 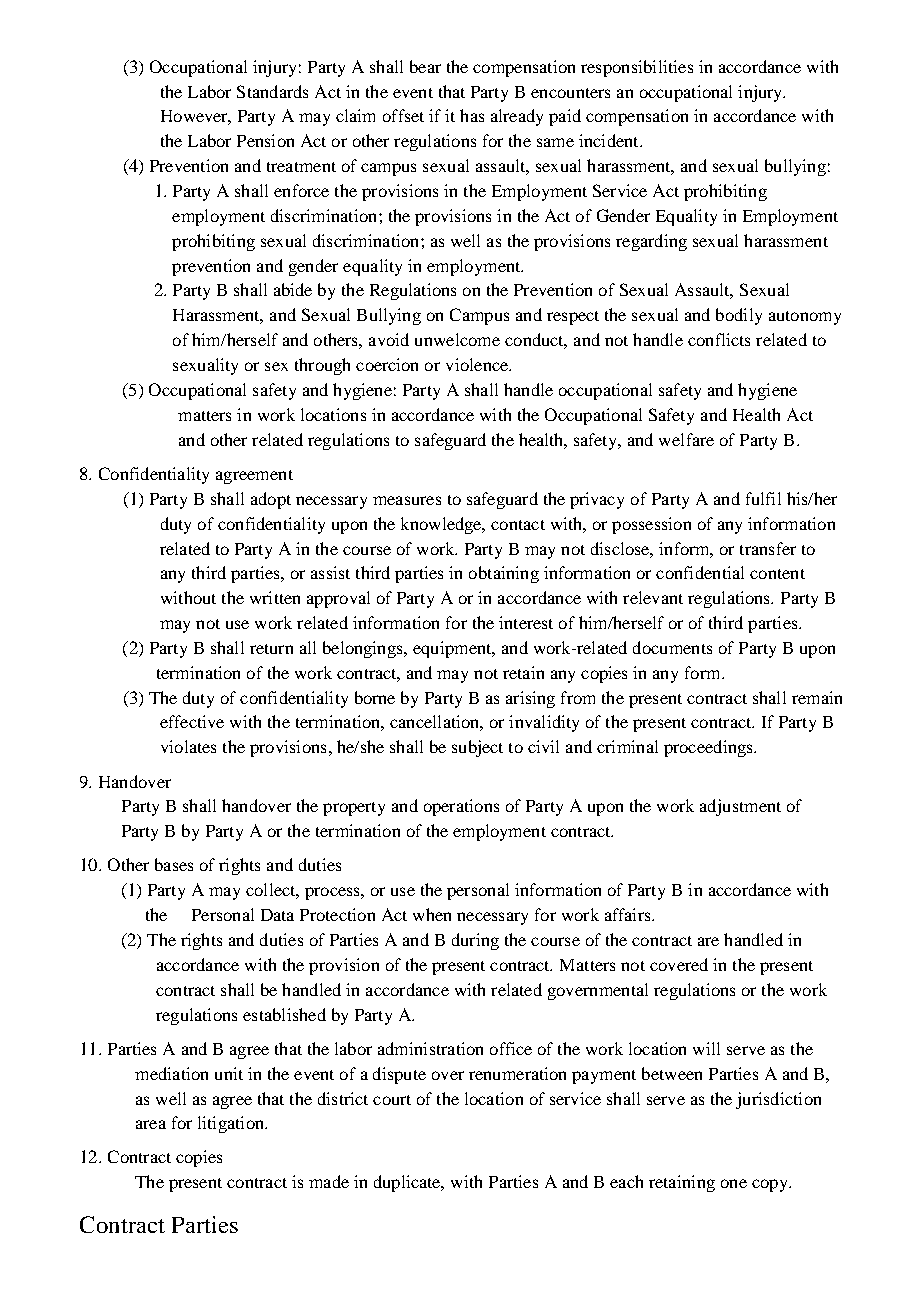 I want to click on duplicate, so click(x=408, y=1183).
